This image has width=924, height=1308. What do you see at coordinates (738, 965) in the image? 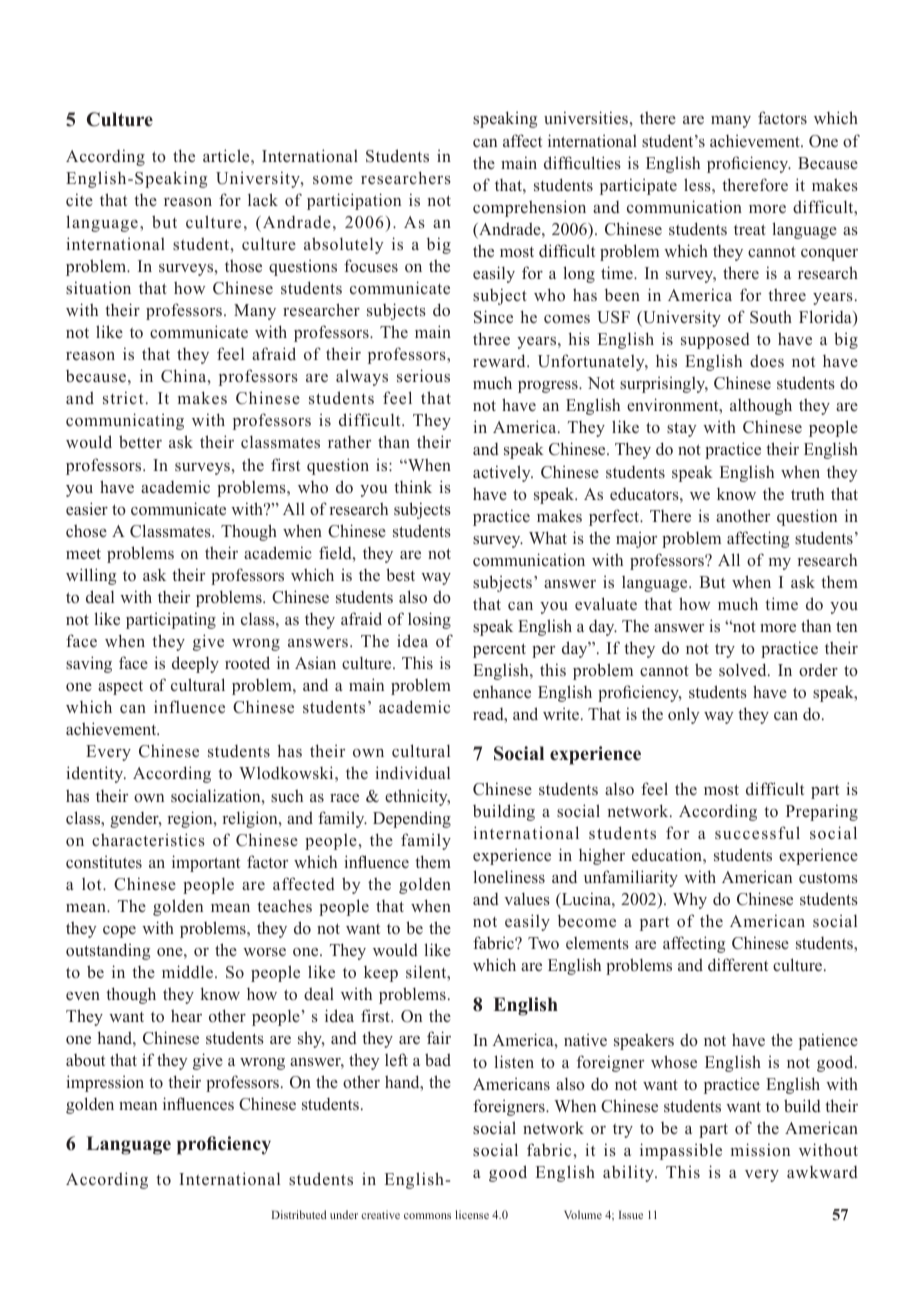
I see `different` at bounding box center [738, 965].
